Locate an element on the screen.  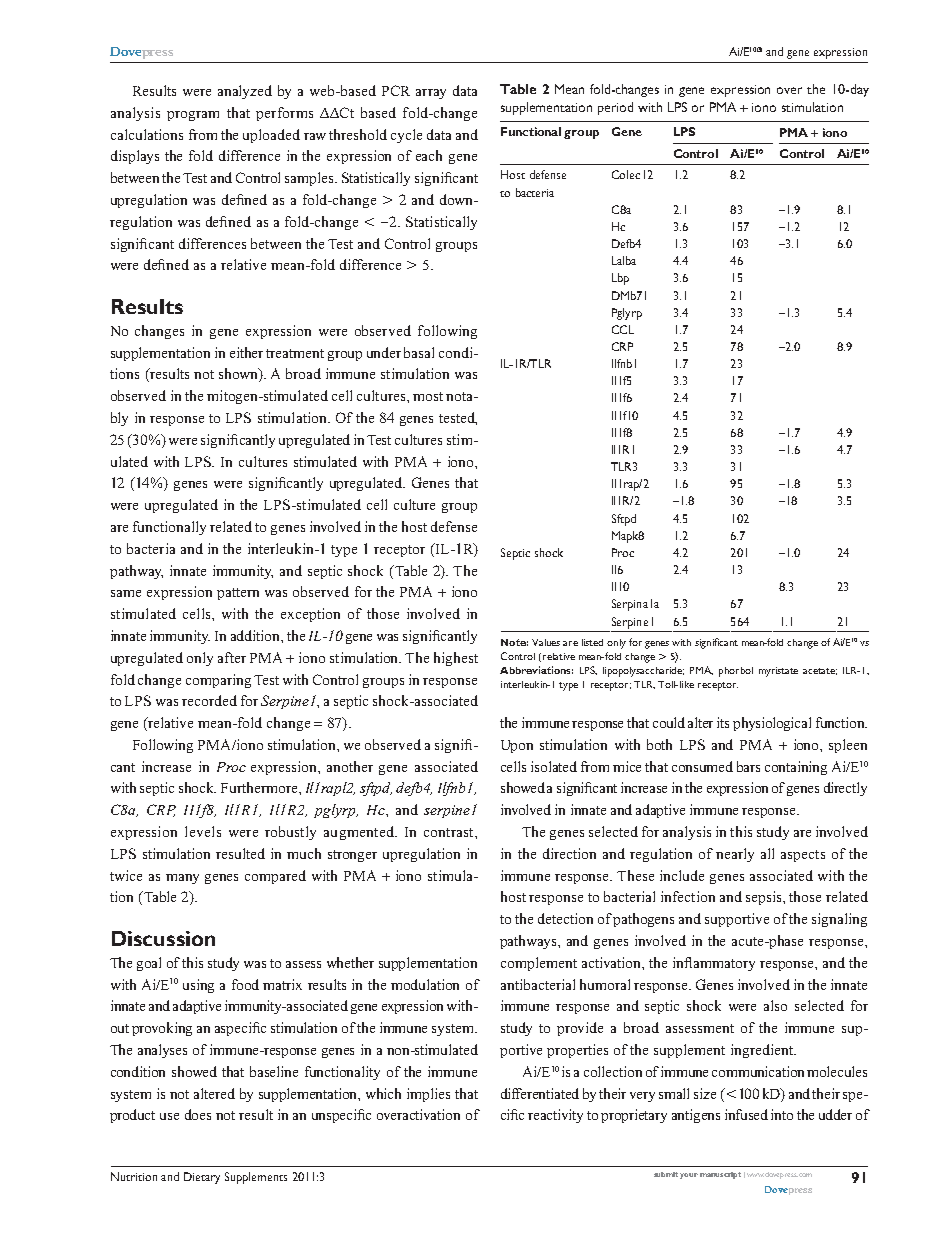
CCL is located at coordinates (623, 329).
